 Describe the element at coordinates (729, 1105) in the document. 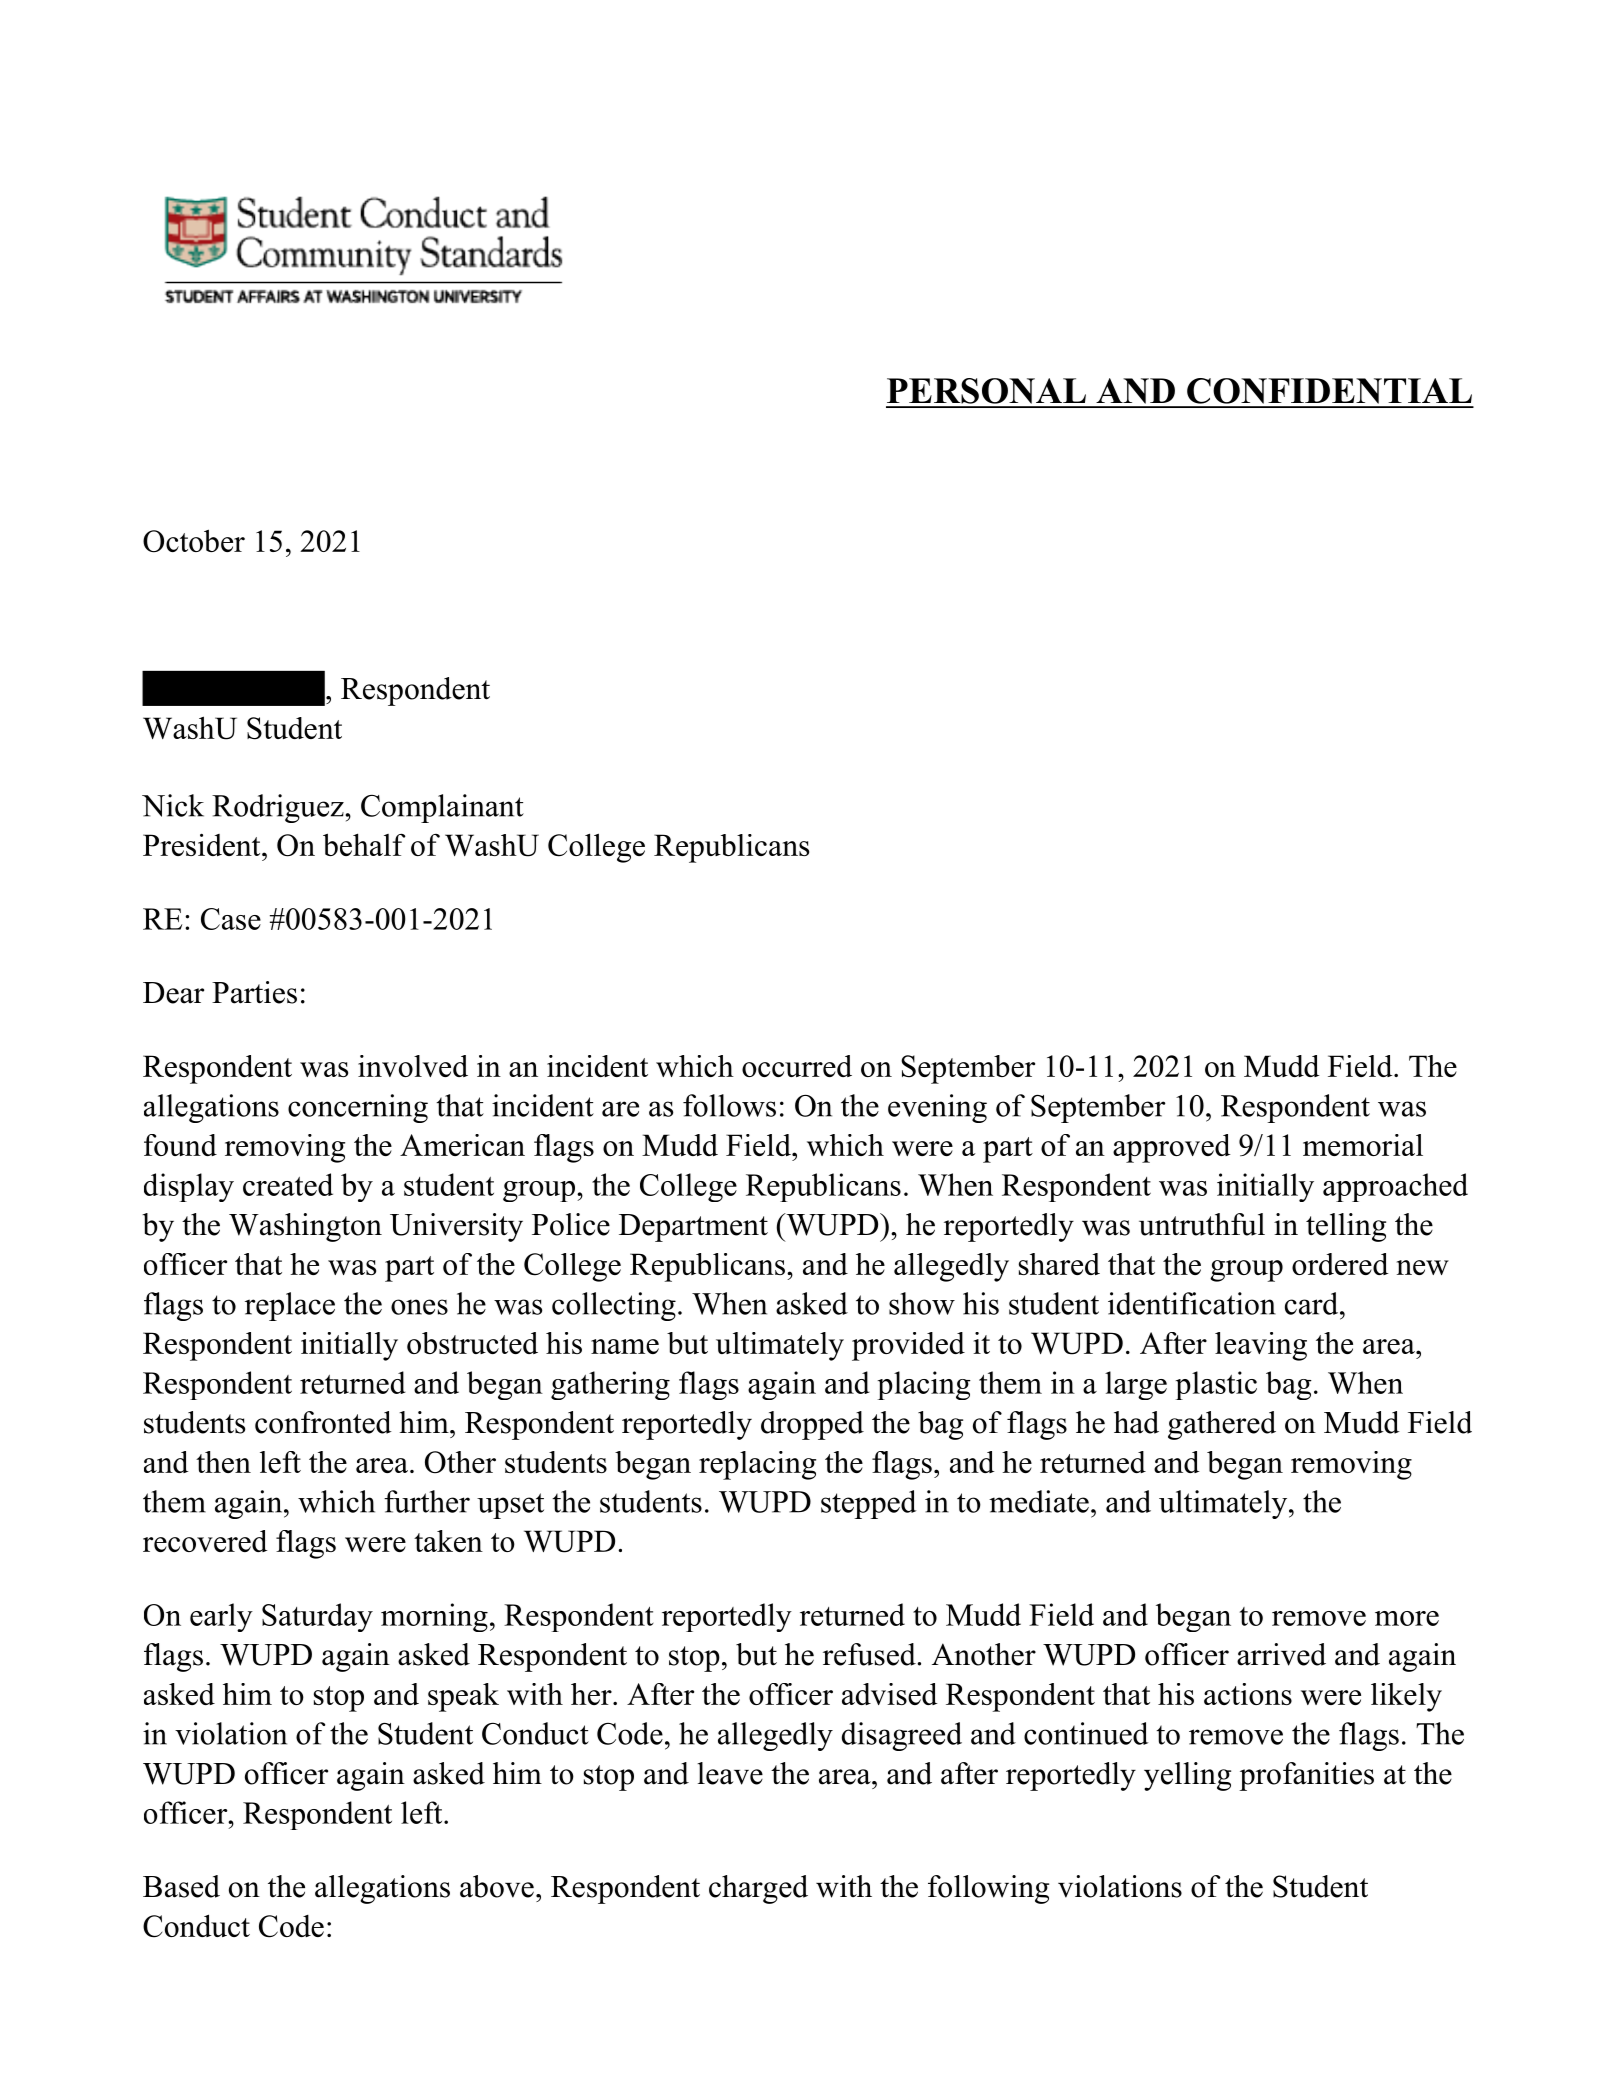

I see `follows` at that location.
